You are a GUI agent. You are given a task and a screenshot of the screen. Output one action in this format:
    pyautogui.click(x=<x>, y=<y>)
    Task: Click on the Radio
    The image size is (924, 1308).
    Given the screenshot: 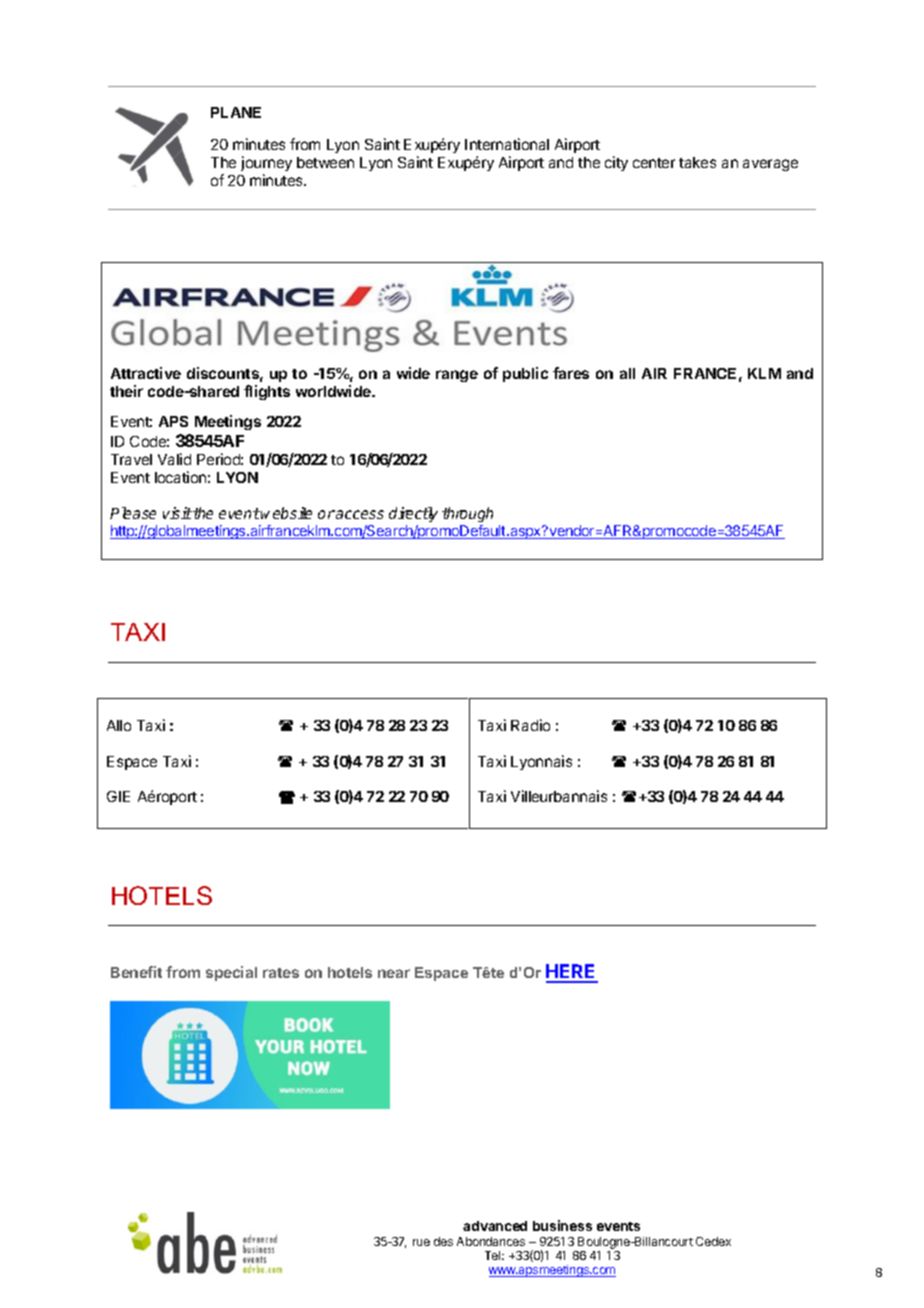 What is the action you would take?
    pyautogui.click(x=530, y=725)
